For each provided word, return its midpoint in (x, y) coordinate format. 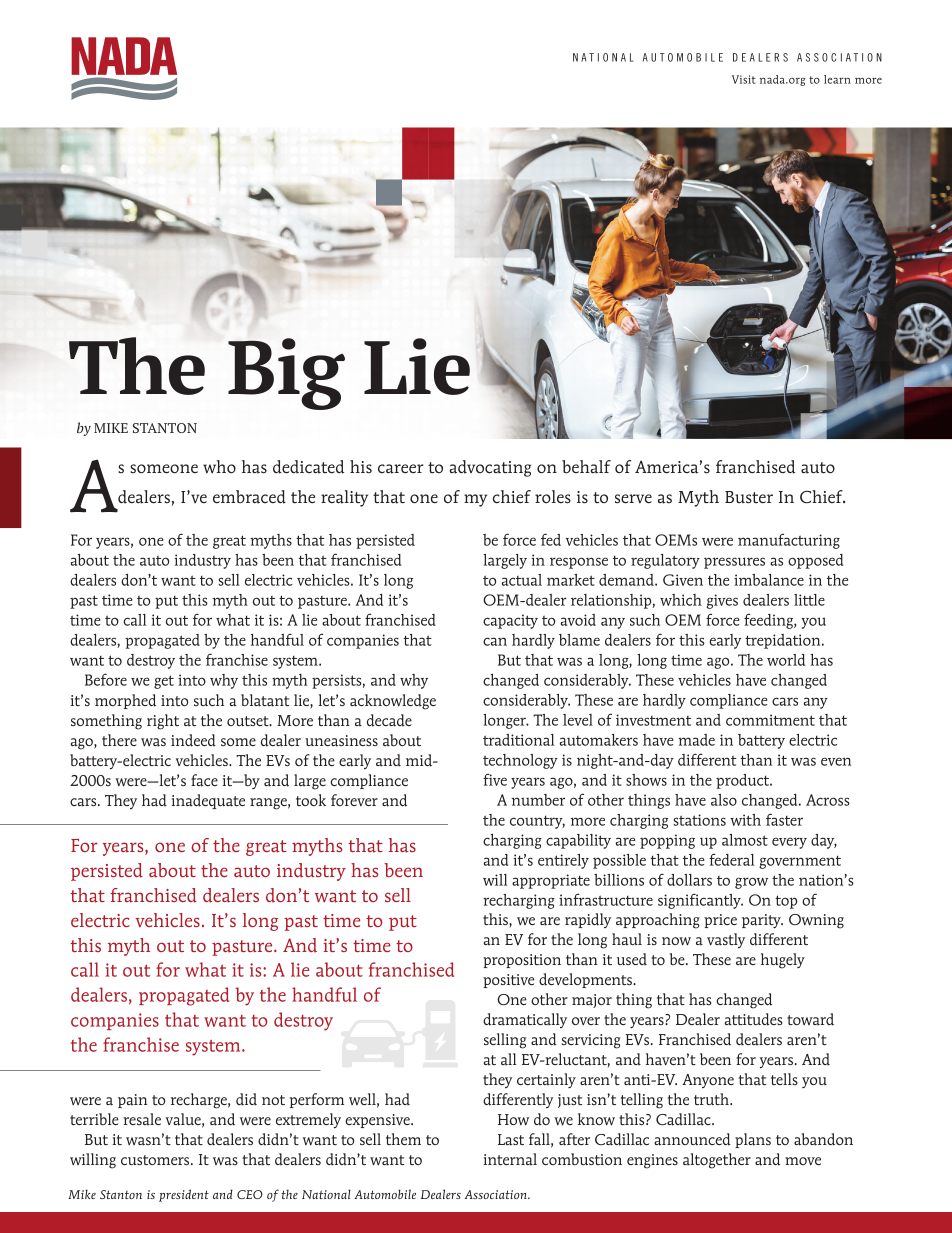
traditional (518, 740)
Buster (749, 497)
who (219, 467)
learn (837, 79)
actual (522, 580)
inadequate (208, 801)
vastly (726, 940)
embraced (249, 497)
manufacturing (789, 541)
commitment (770, 720)
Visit (744, 79)
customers (156, 1160)
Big (286, 374)
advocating (490, 468)
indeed (193, 740)
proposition (522, 961)
